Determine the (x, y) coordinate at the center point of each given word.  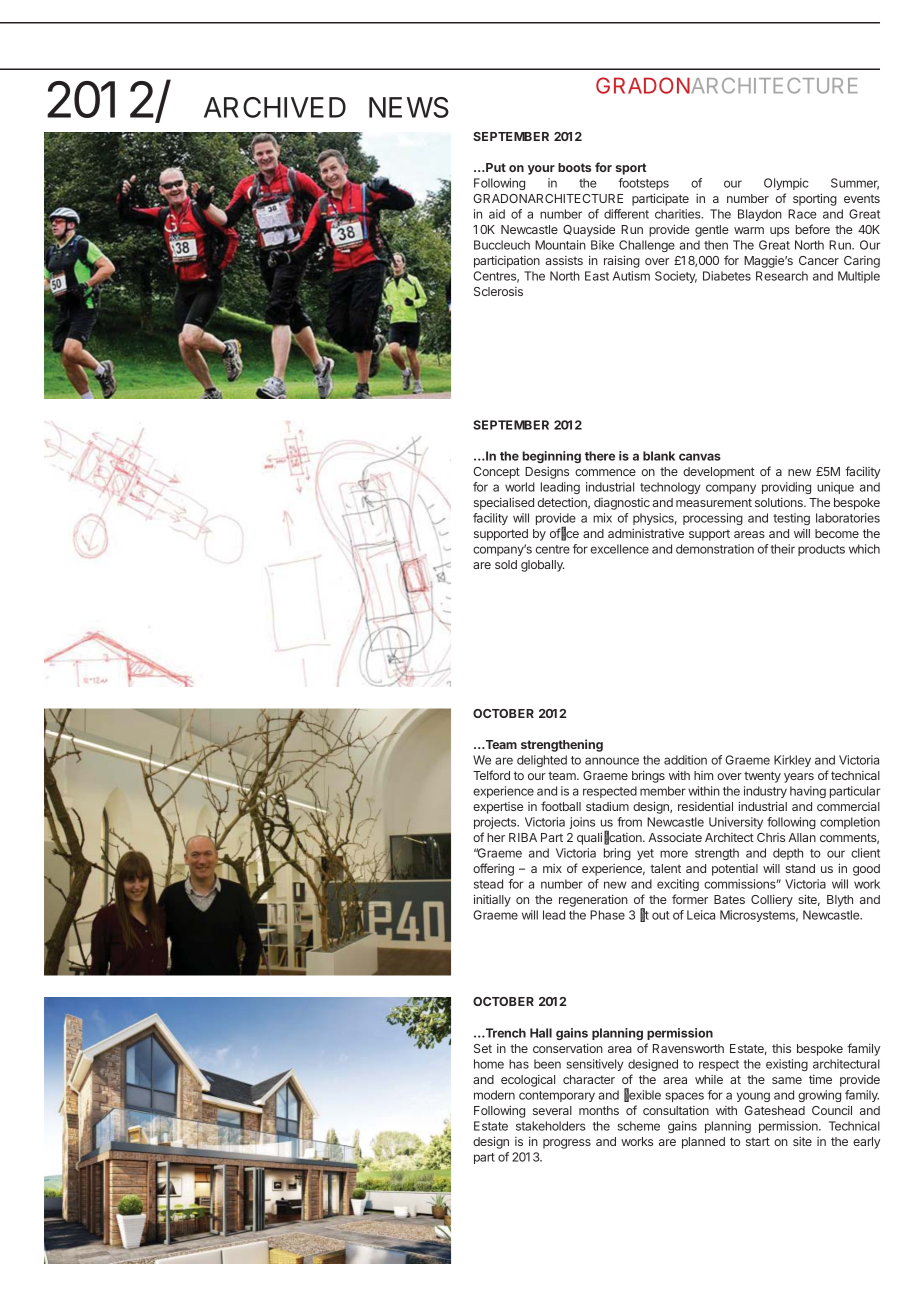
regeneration (593, 900)
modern (494, 1095)
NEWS (409, 107)
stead (488, 884)
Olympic (786, 184)
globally (543, 566)
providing (786, 488)
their (782, 549)
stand (800, 868)
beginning (551, 457)
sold (506, 564)
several (552, 1110)
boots (574, 167)
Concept (496, 473)
